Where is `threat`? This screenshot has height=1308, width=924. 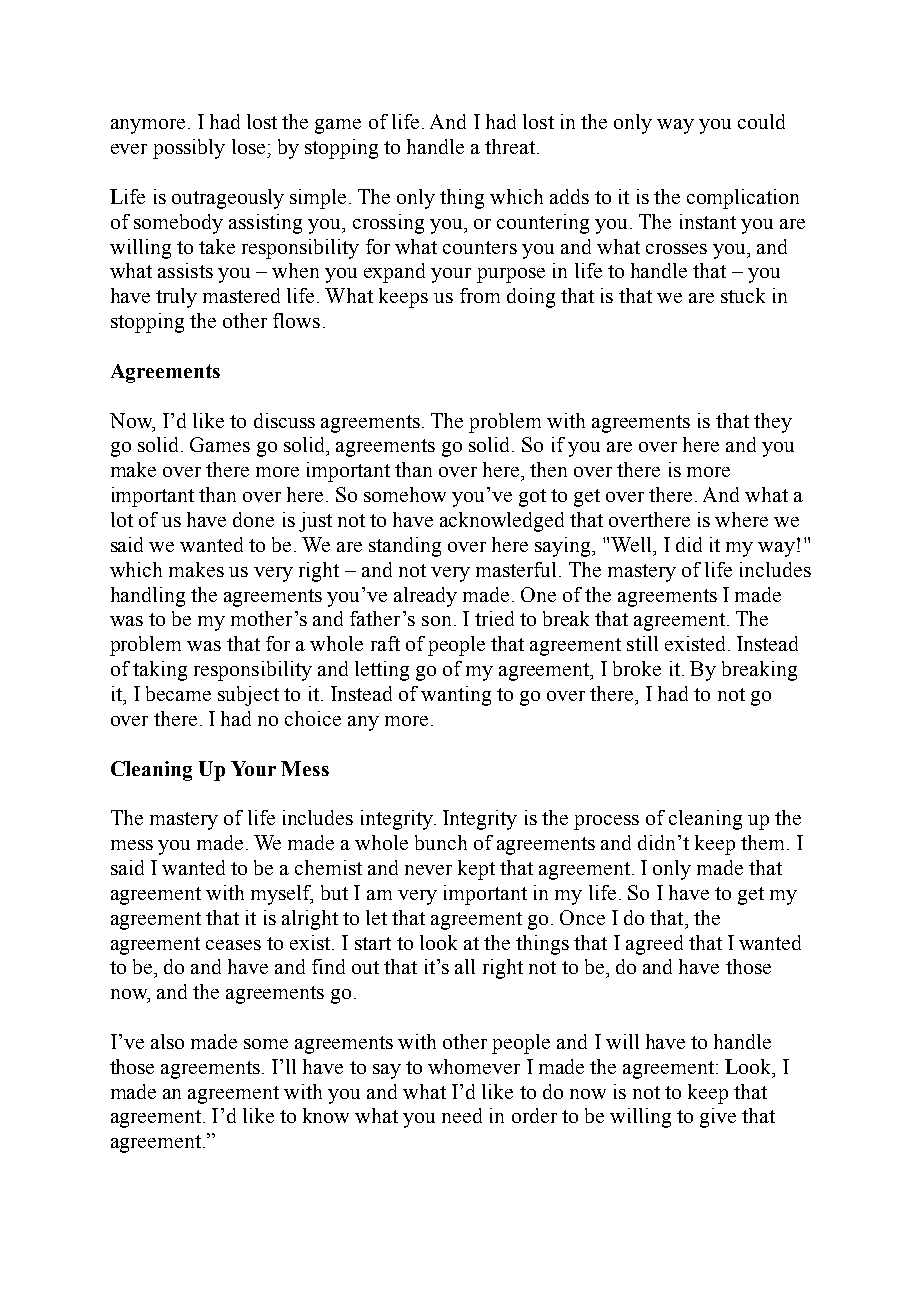 threat is located at coordinates (511, 146).
